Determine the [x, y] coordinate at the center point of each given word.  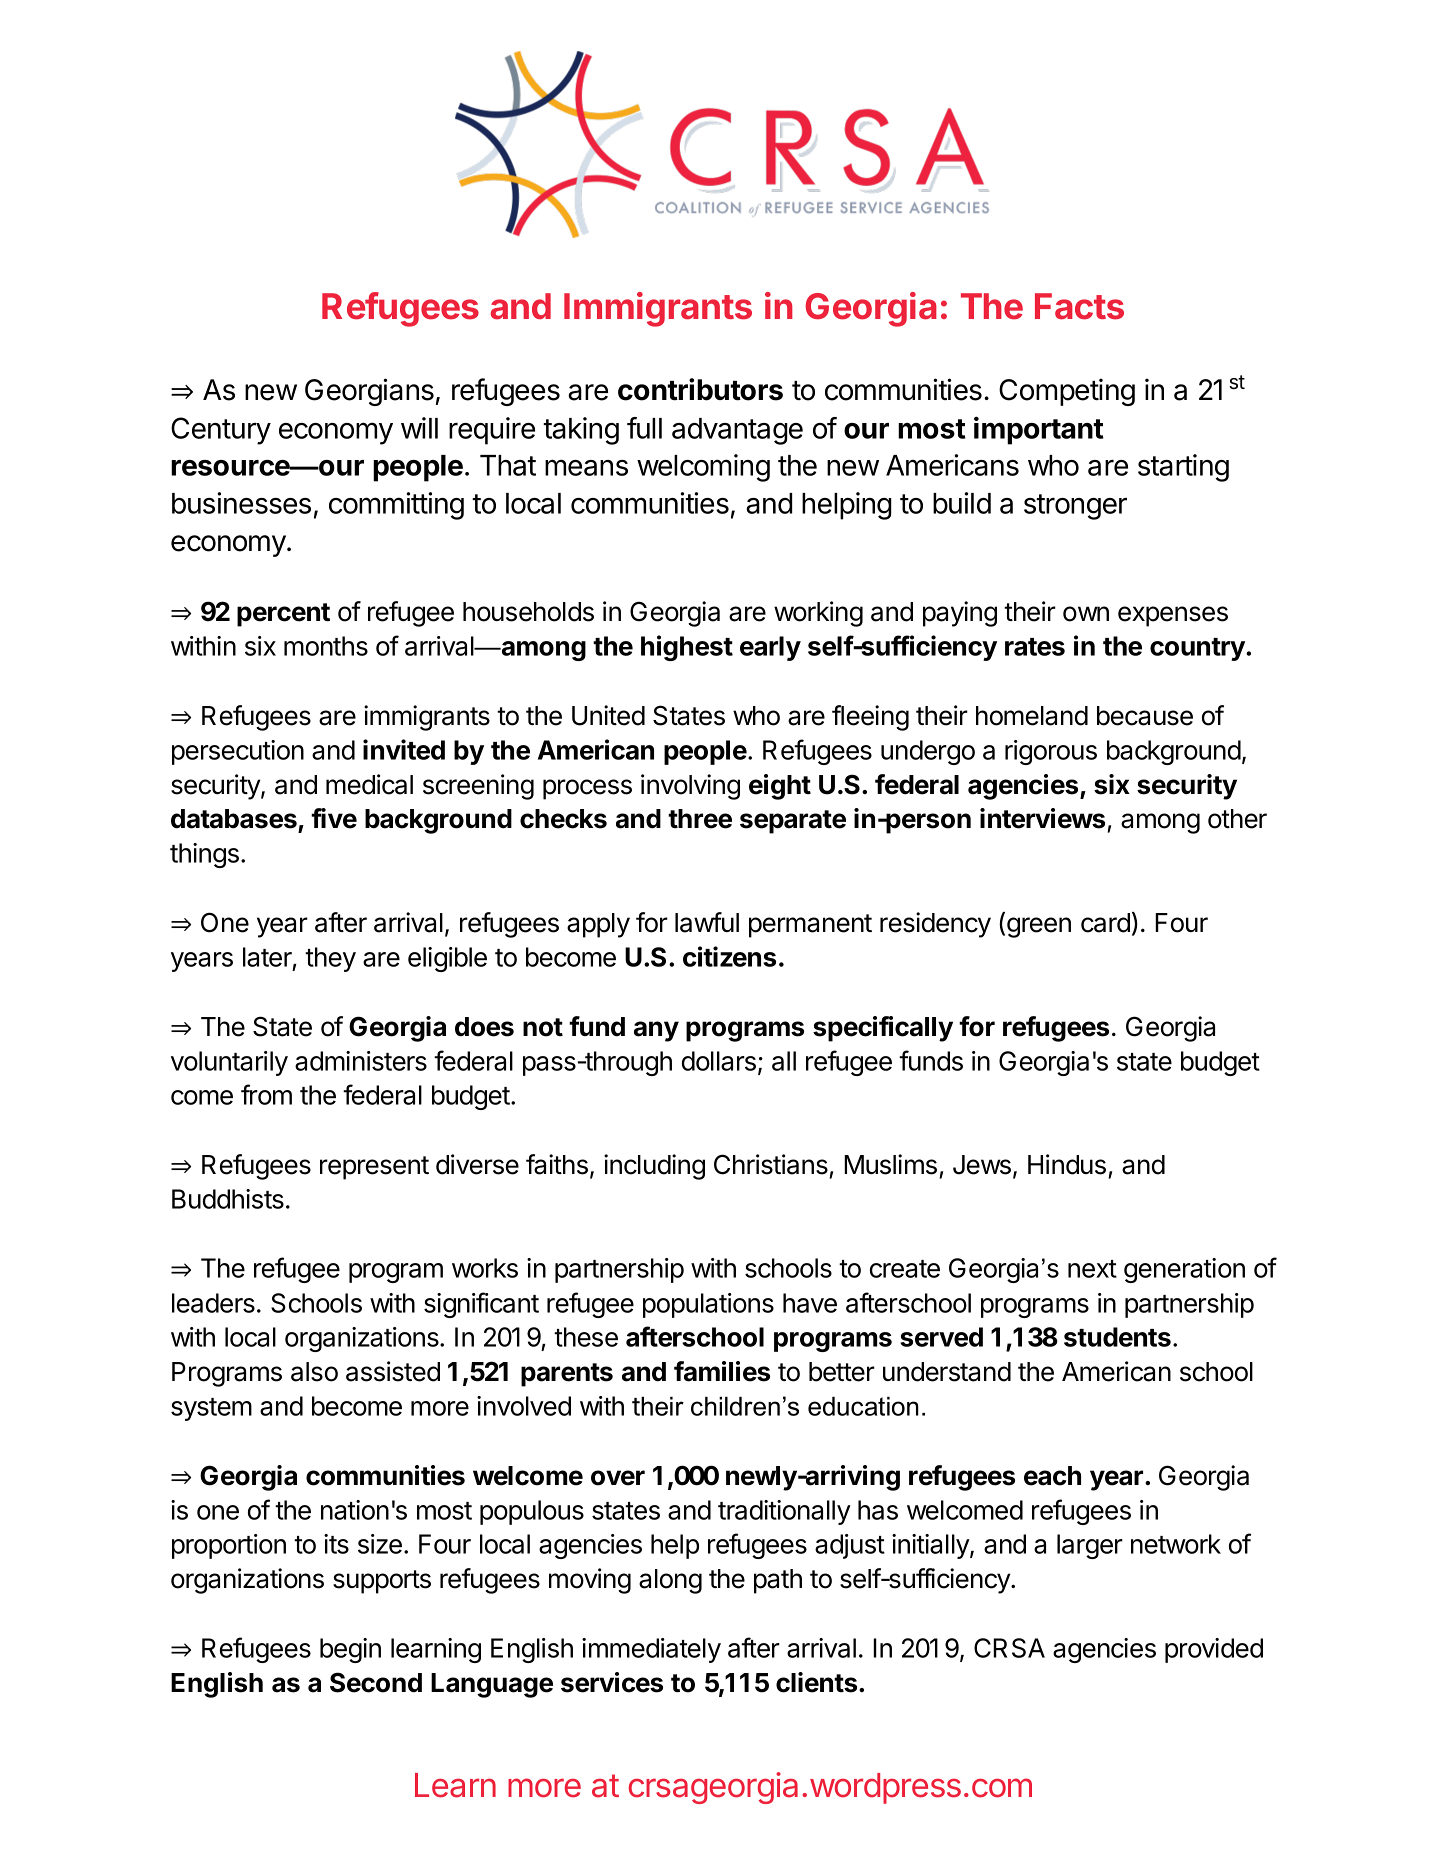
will [419, 428]
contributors [700, 389]
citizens [729, 956]
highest [687, 648]
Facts [1079, 306]
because [1145, 716]
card [1105, 923]
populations [708, 1305]
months [326, 646]
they [330, 959]
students [1117, 1337]
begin [350, 1650]
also [314, 1372]
